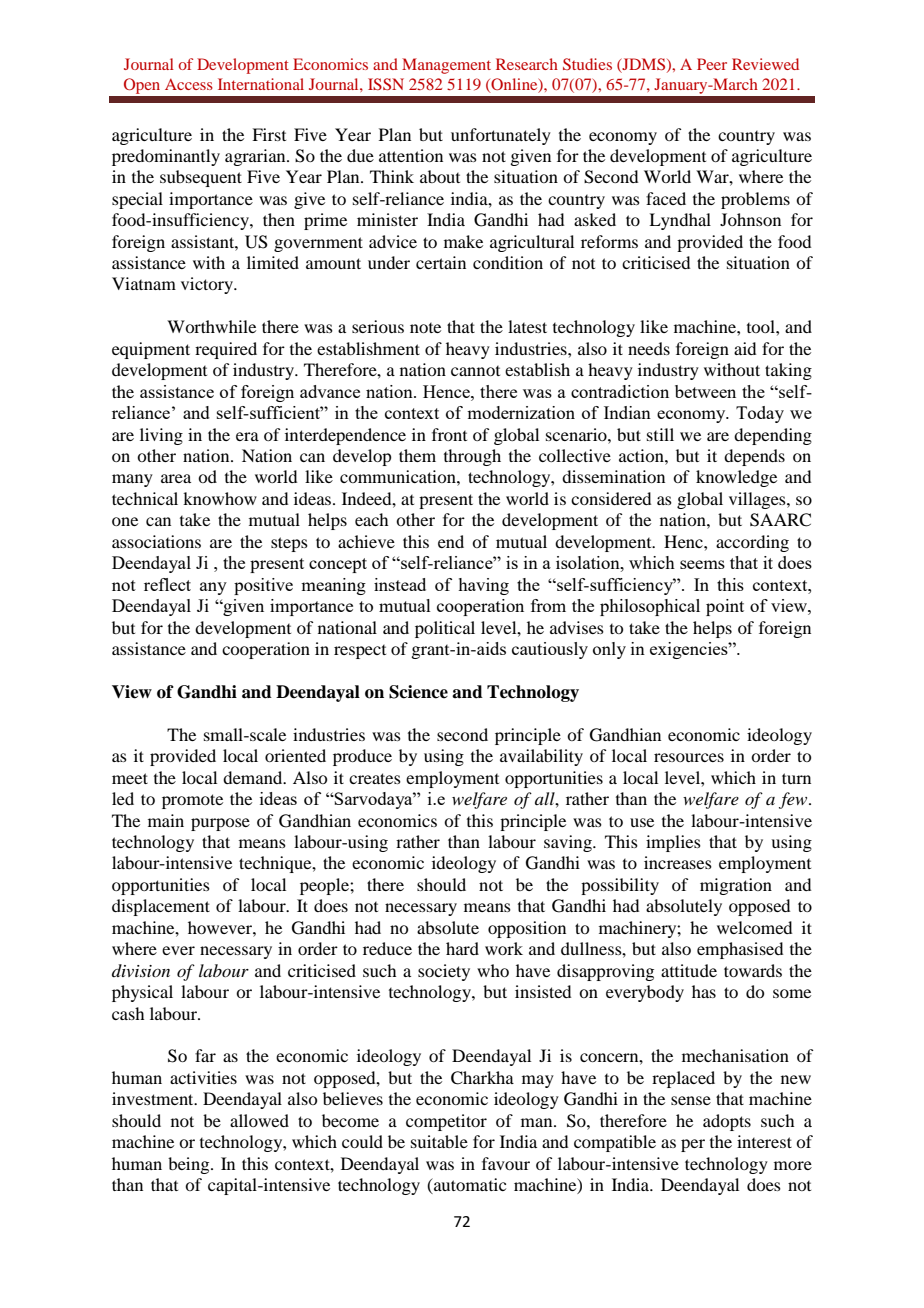  Describe the element at coordinates (167, 584) in the screenshot. I see `reflect` at that location.
